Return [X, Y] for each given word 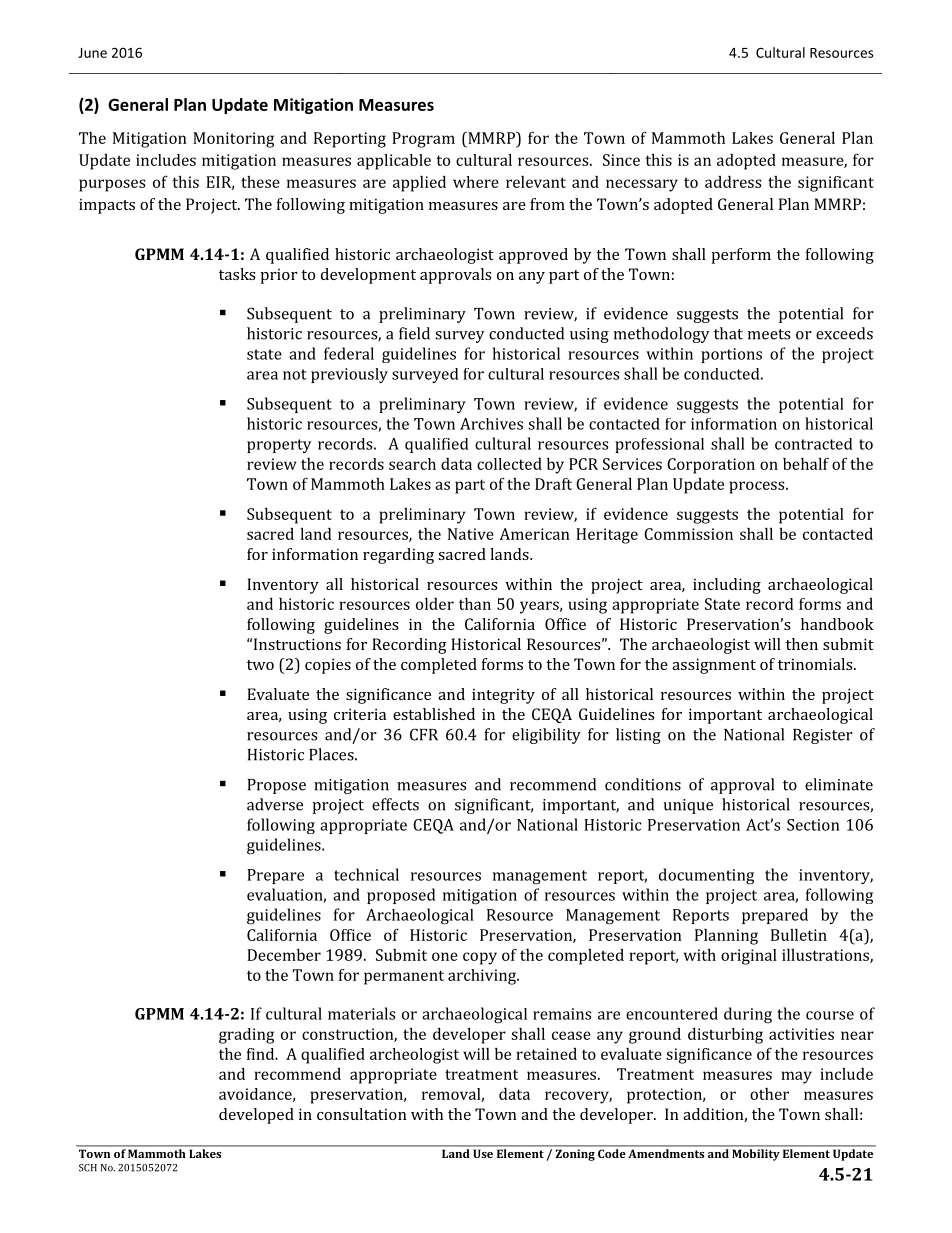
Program [423, 140]
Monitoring [233, 140]
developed [256, 1116]
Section [813, 825]
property [279, 446]
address [733, 182]
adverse [275, 804]
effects [395, 804]
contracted [814, 444]
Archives [491, 424]
